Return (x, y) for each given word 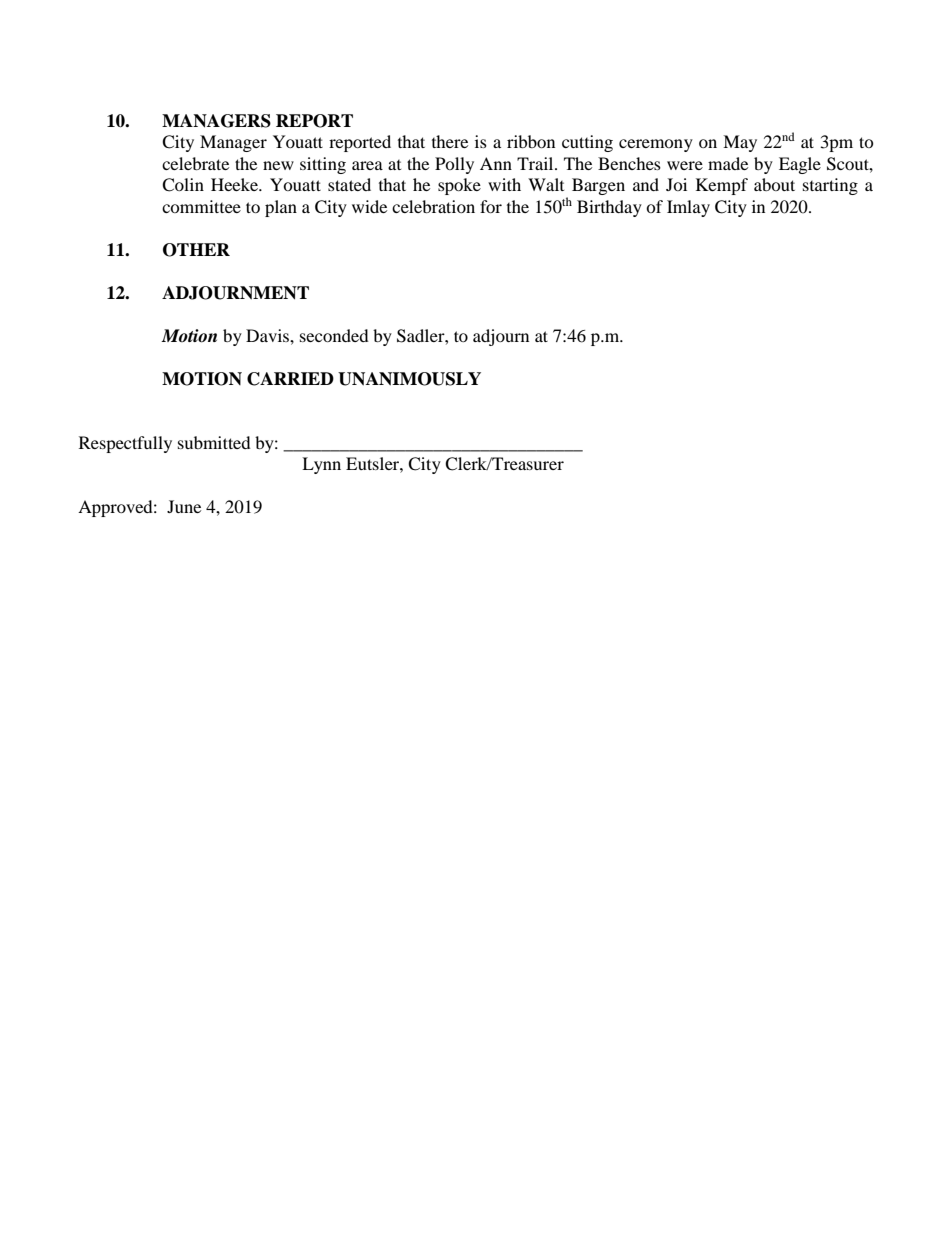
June (184, 506)
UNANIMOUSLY (409, 379)
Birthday (609, 208)
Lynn (321, 465)
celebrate (195, 163)
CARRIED (290, 379)
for (491, 206)
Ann (496, 163)
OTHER (196, 250)
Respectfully (125, 444)
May (740, 143)
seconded (334, 335)
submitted (214, 442)
